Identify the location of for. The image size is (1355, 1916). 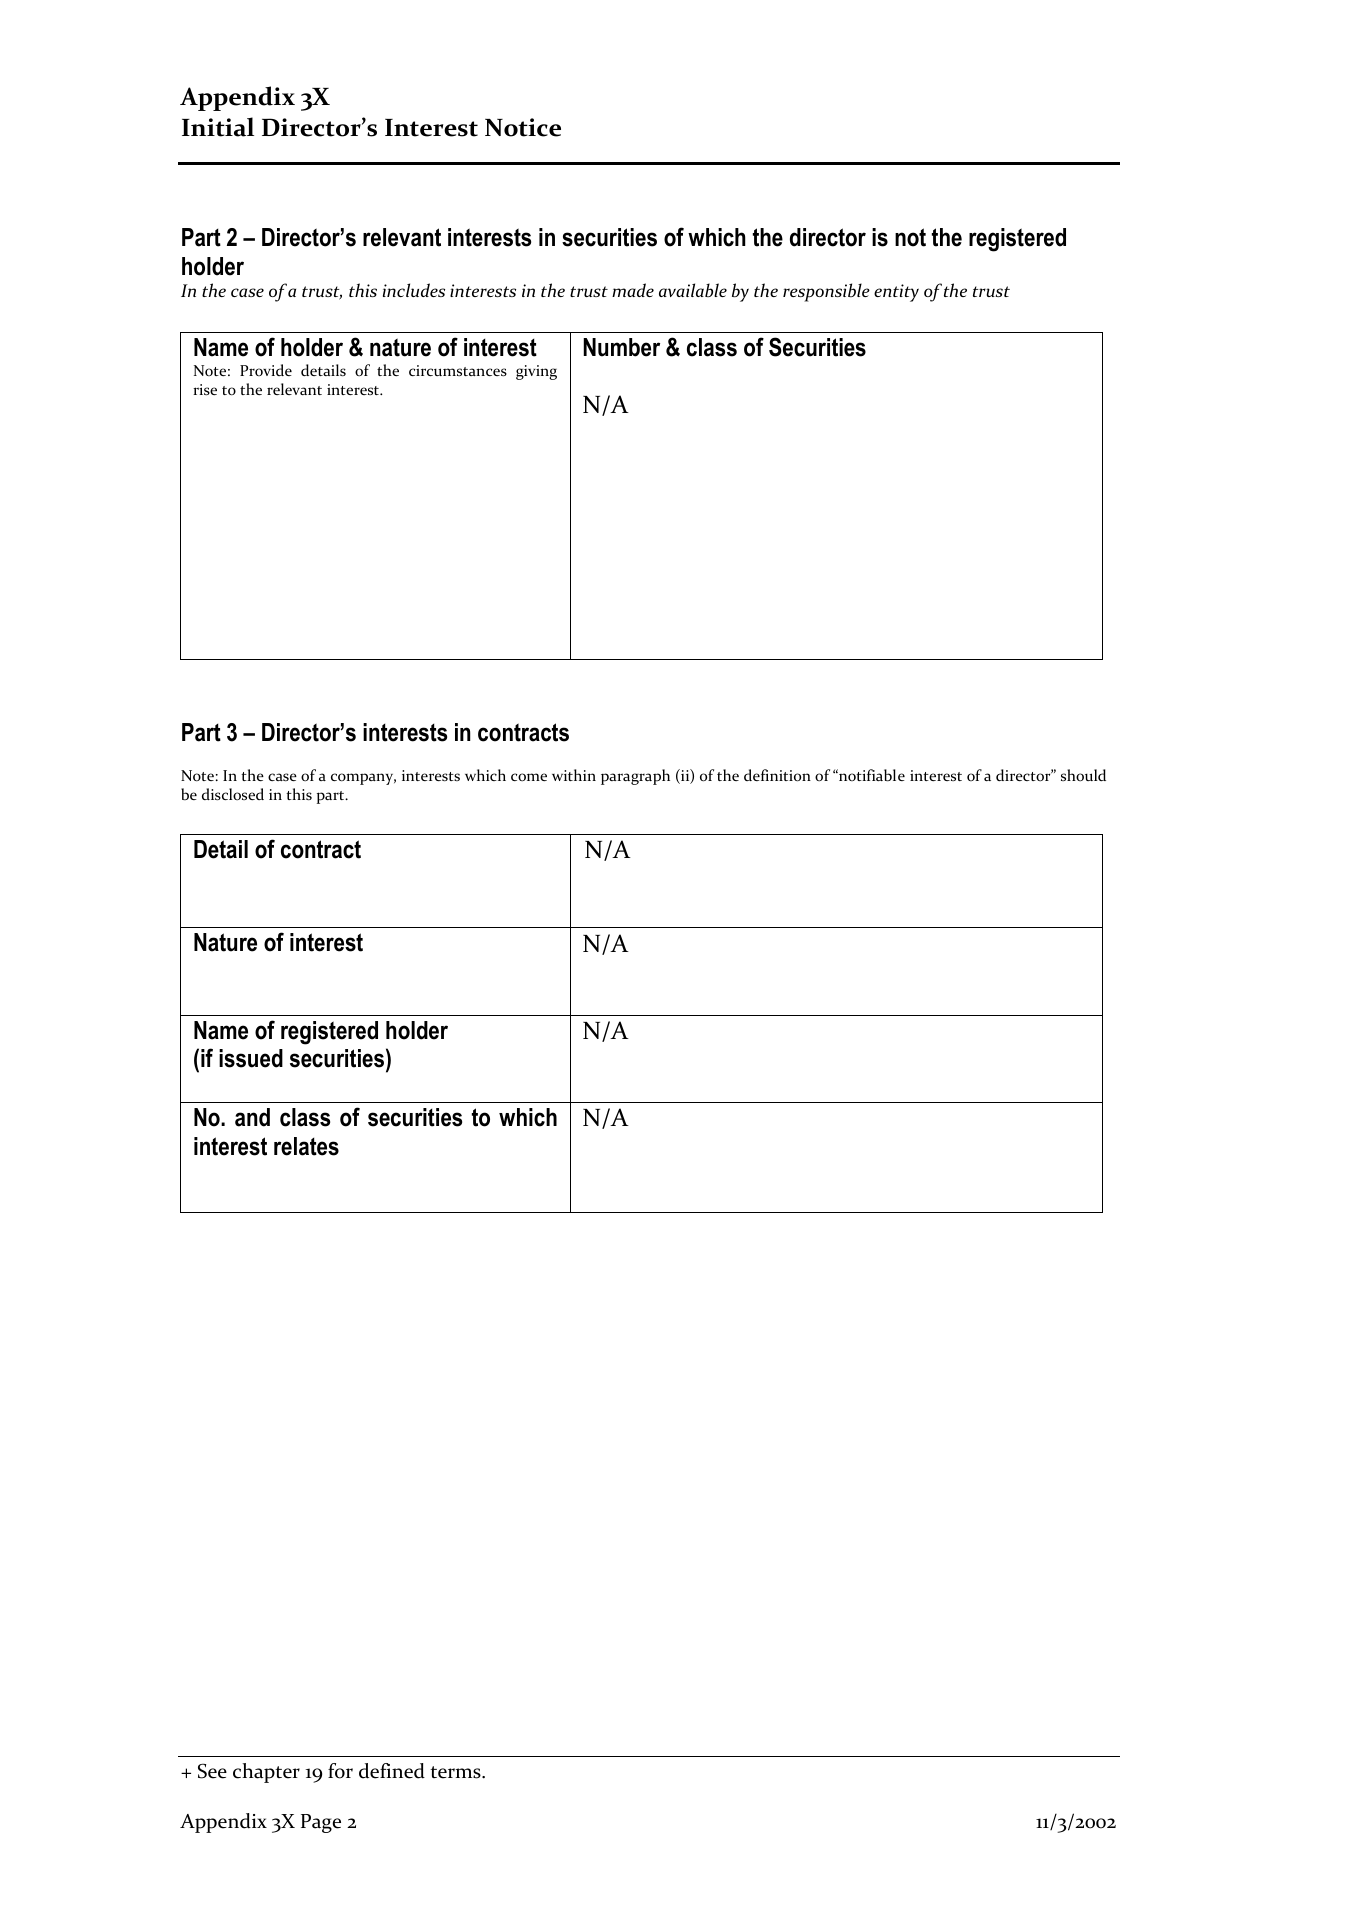
(340, 1771).
